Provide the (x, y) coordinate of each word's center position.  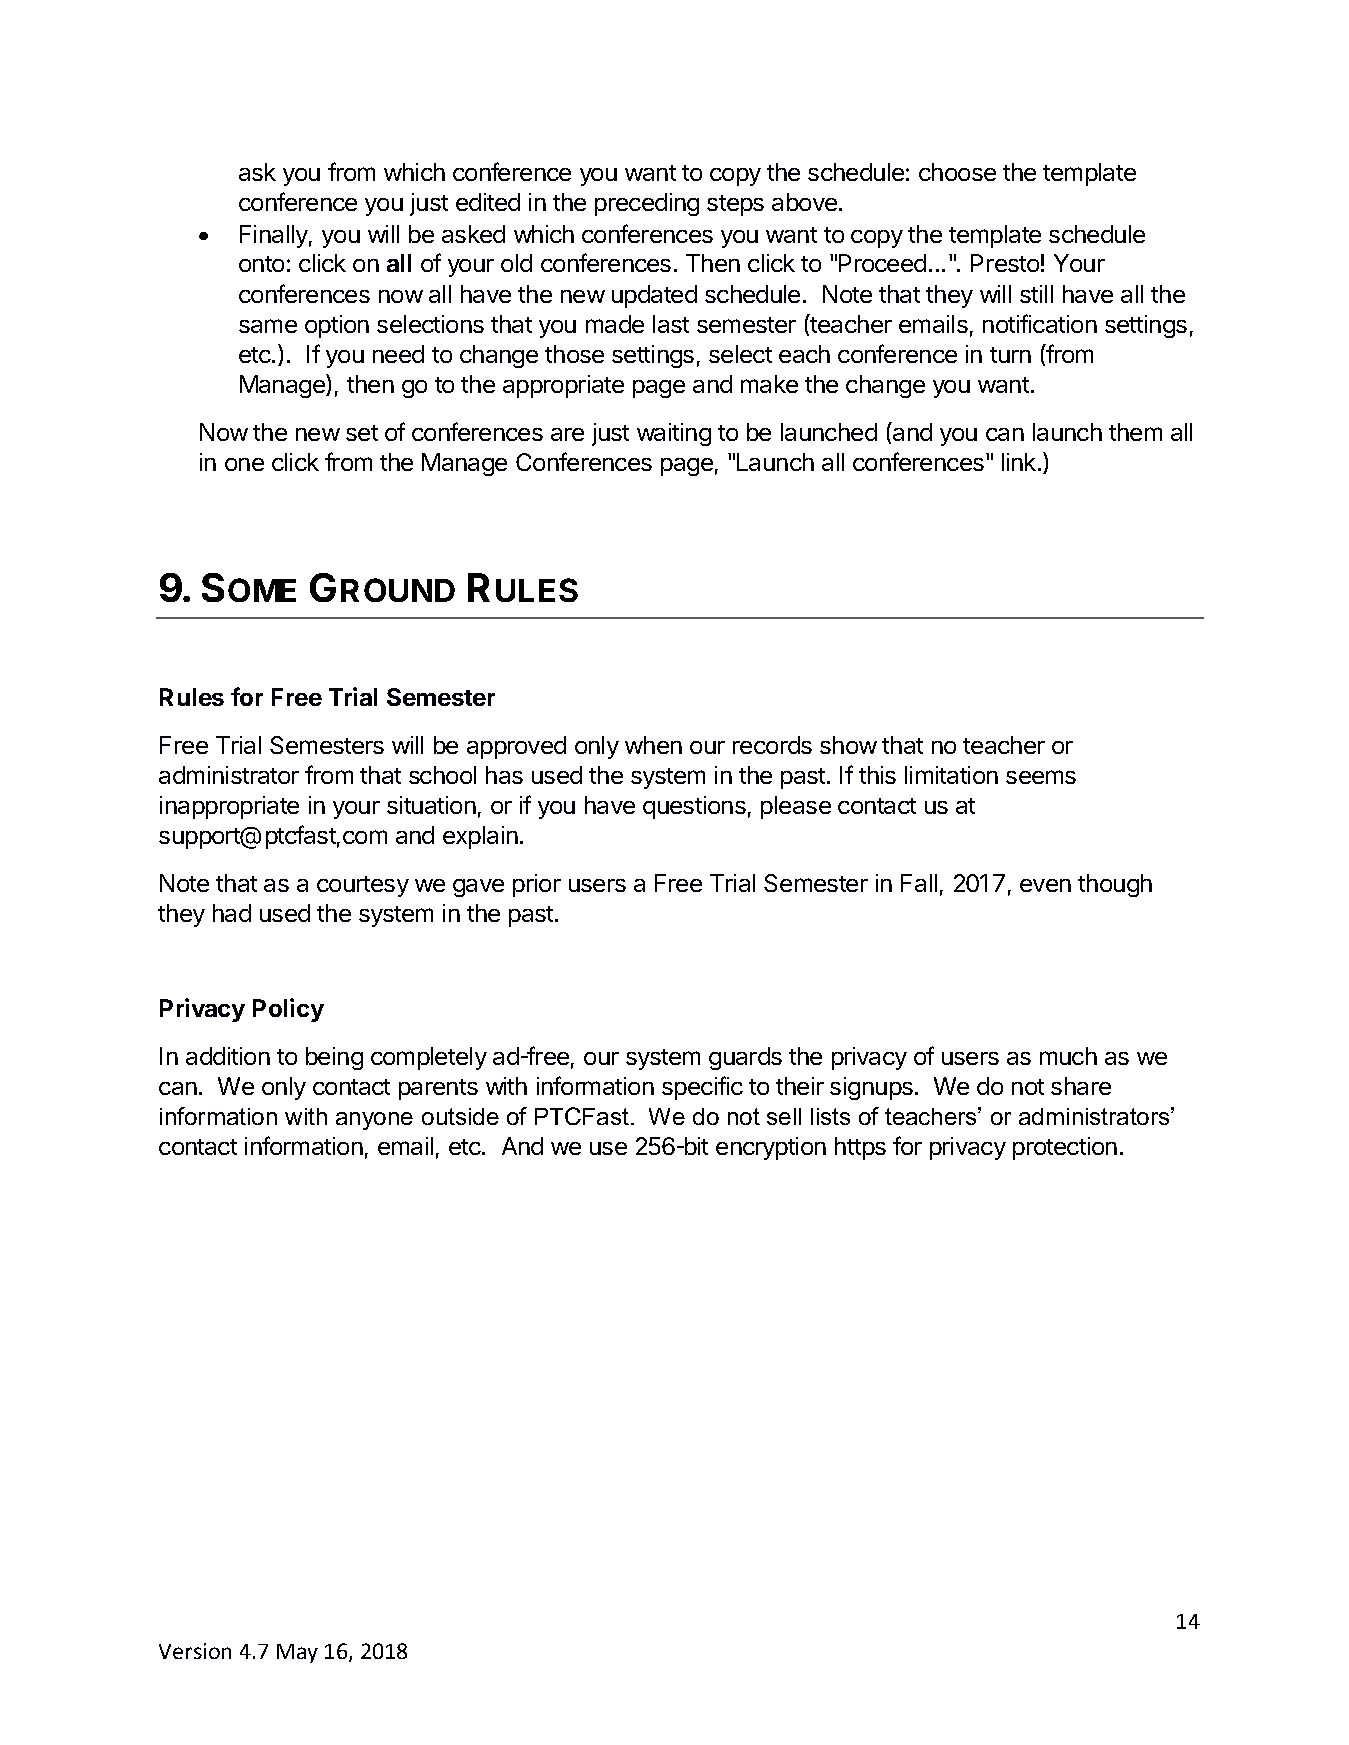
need (398, 354)
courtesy (363, 886)
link (1020, 462)
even (1045, 885)
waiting (674, 434)
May (297, 1653)
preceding (647, 204)
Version (195, 1651)
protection (1065, 1148)
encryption (771, 1148)
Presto (1005, 263)
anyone (374, 1121)
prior (537, 885)
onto (261, 264)
